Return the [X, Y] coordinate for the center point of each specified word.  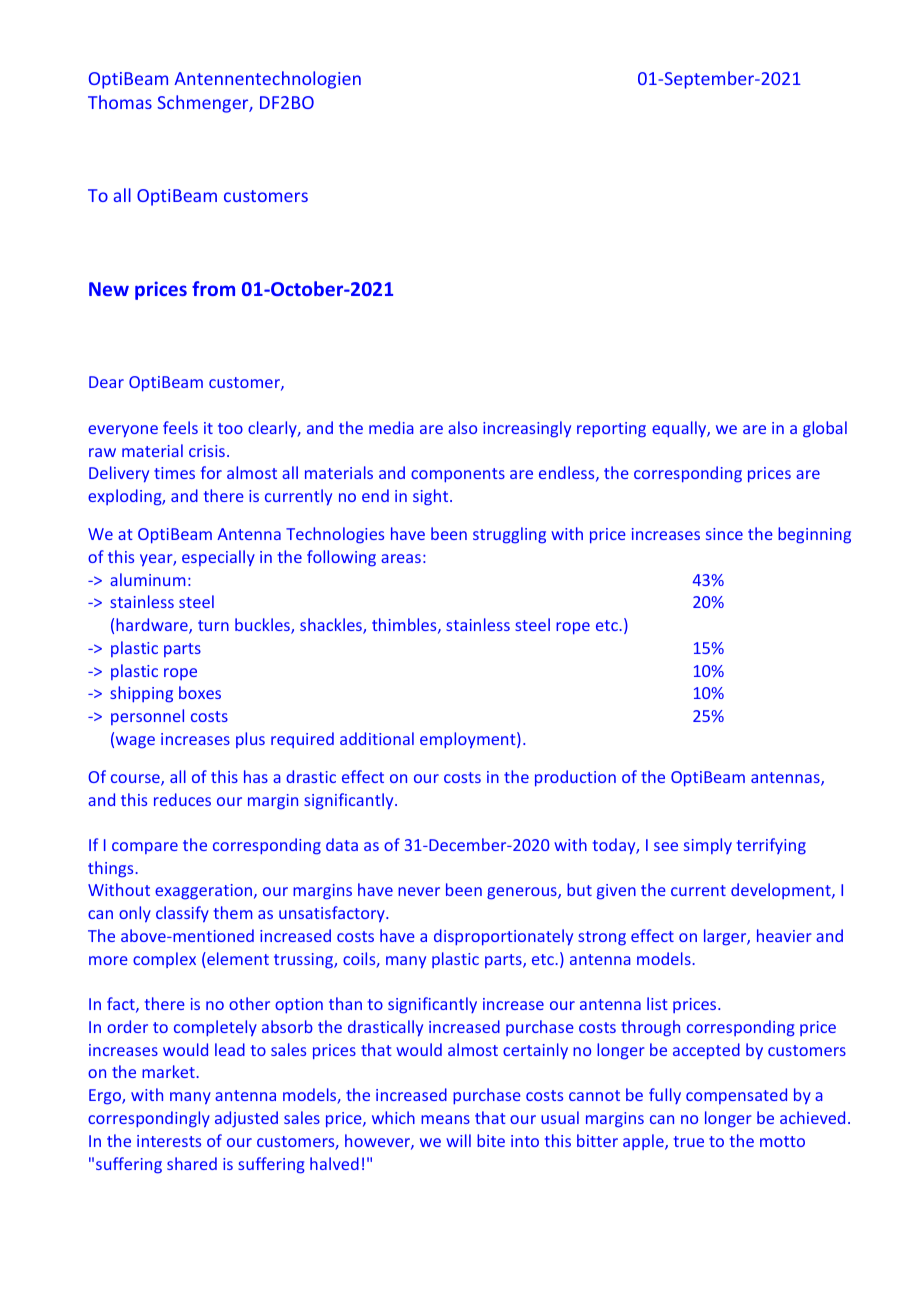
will [458, 1140]
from [213, 288]
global [825, 429]
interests [169, 1141]
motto [782, 1141]
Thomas [120, 102]
